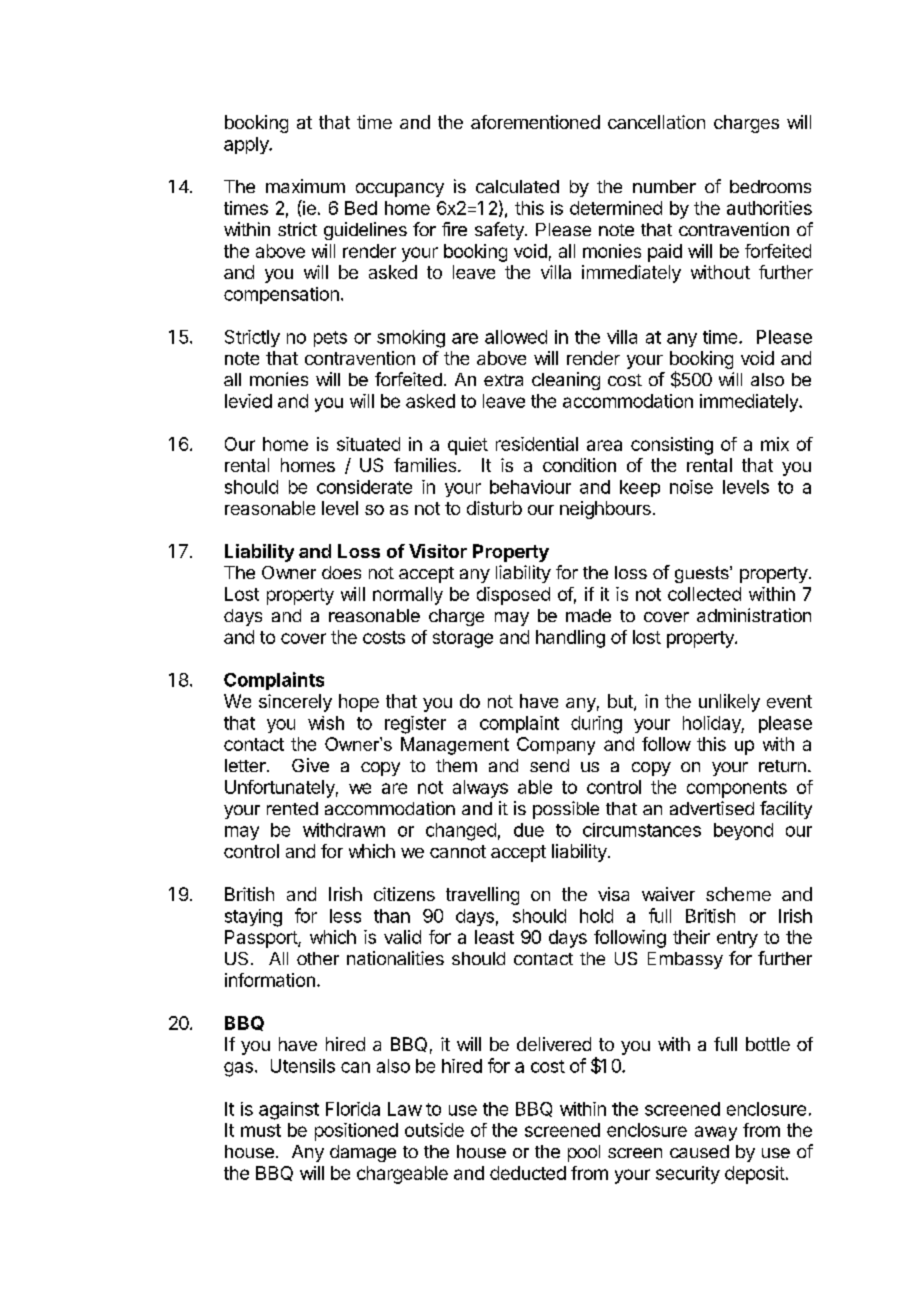  Describe the element at coordinates (305, 186) in the screenshot. I see `maximum` at that location.
